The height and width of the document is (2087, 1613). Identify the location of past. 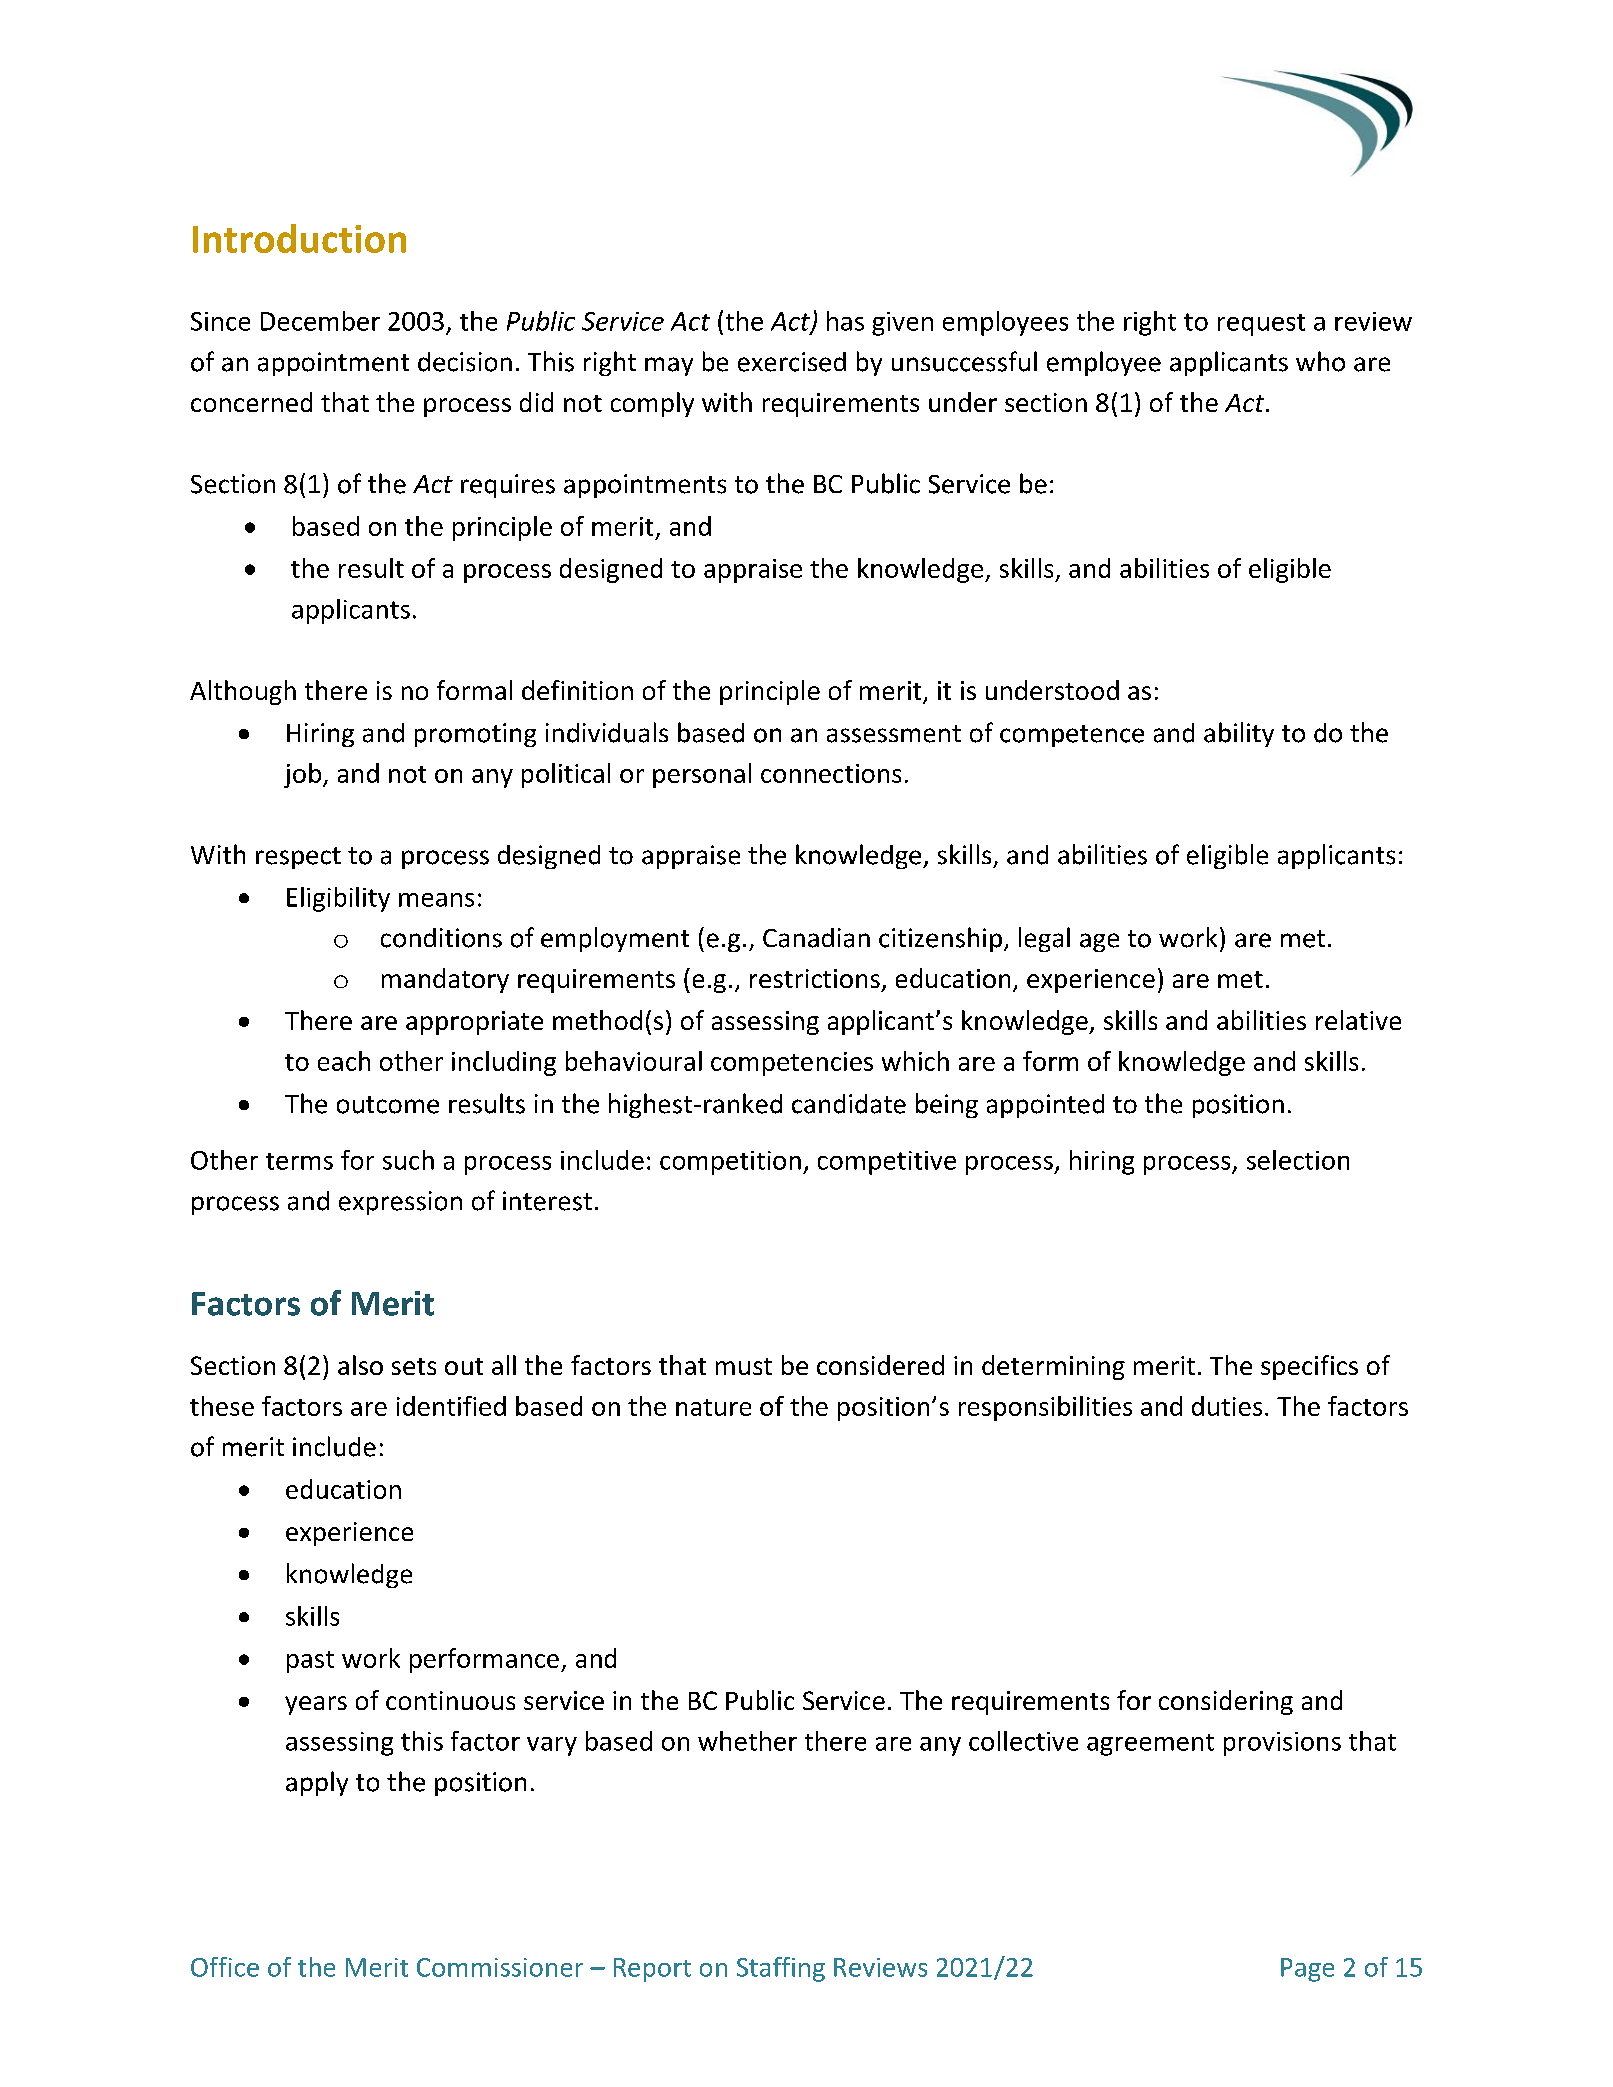
(310, 1662).
